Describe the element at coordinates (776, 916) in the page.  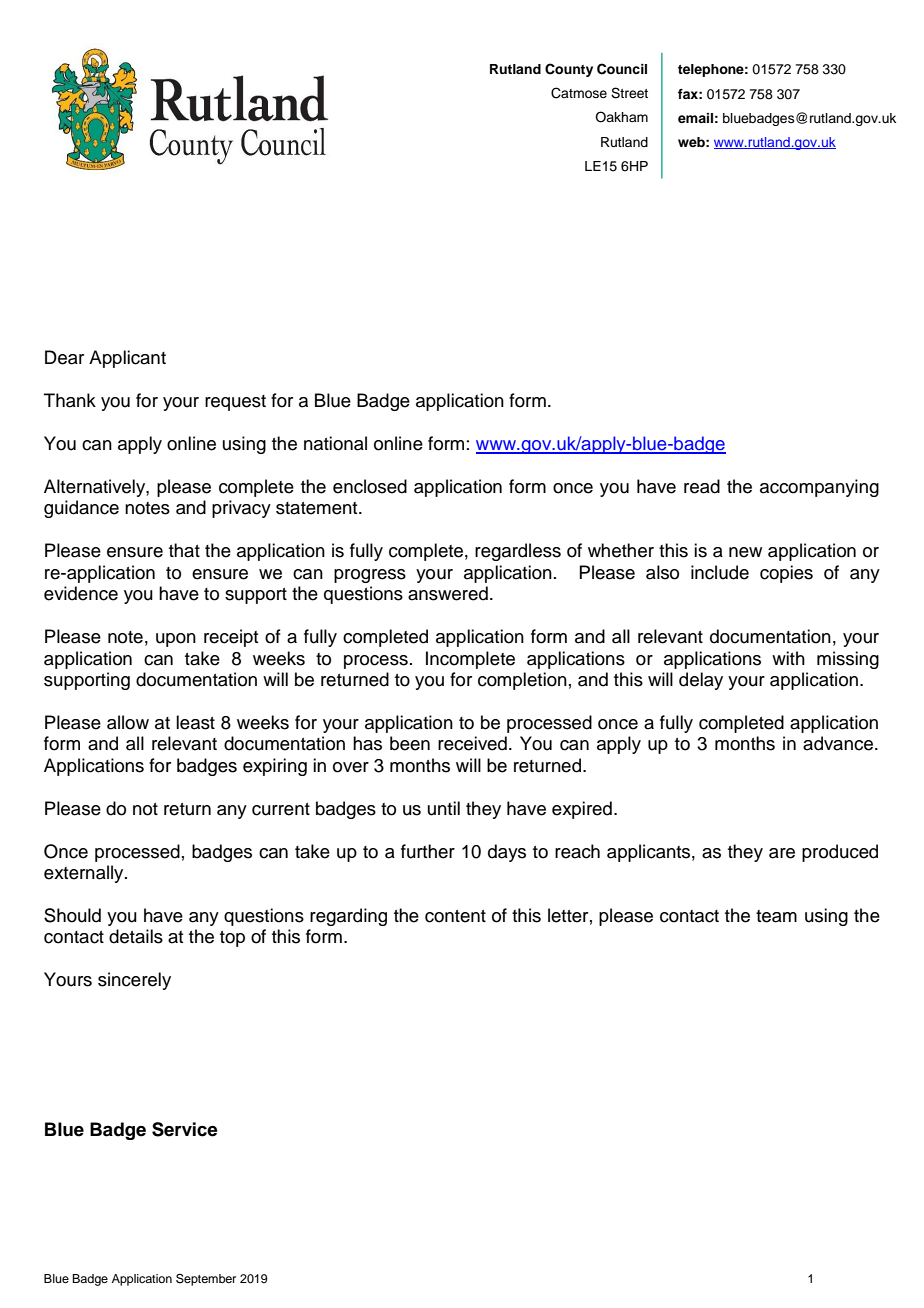
I see `team` at that location.
